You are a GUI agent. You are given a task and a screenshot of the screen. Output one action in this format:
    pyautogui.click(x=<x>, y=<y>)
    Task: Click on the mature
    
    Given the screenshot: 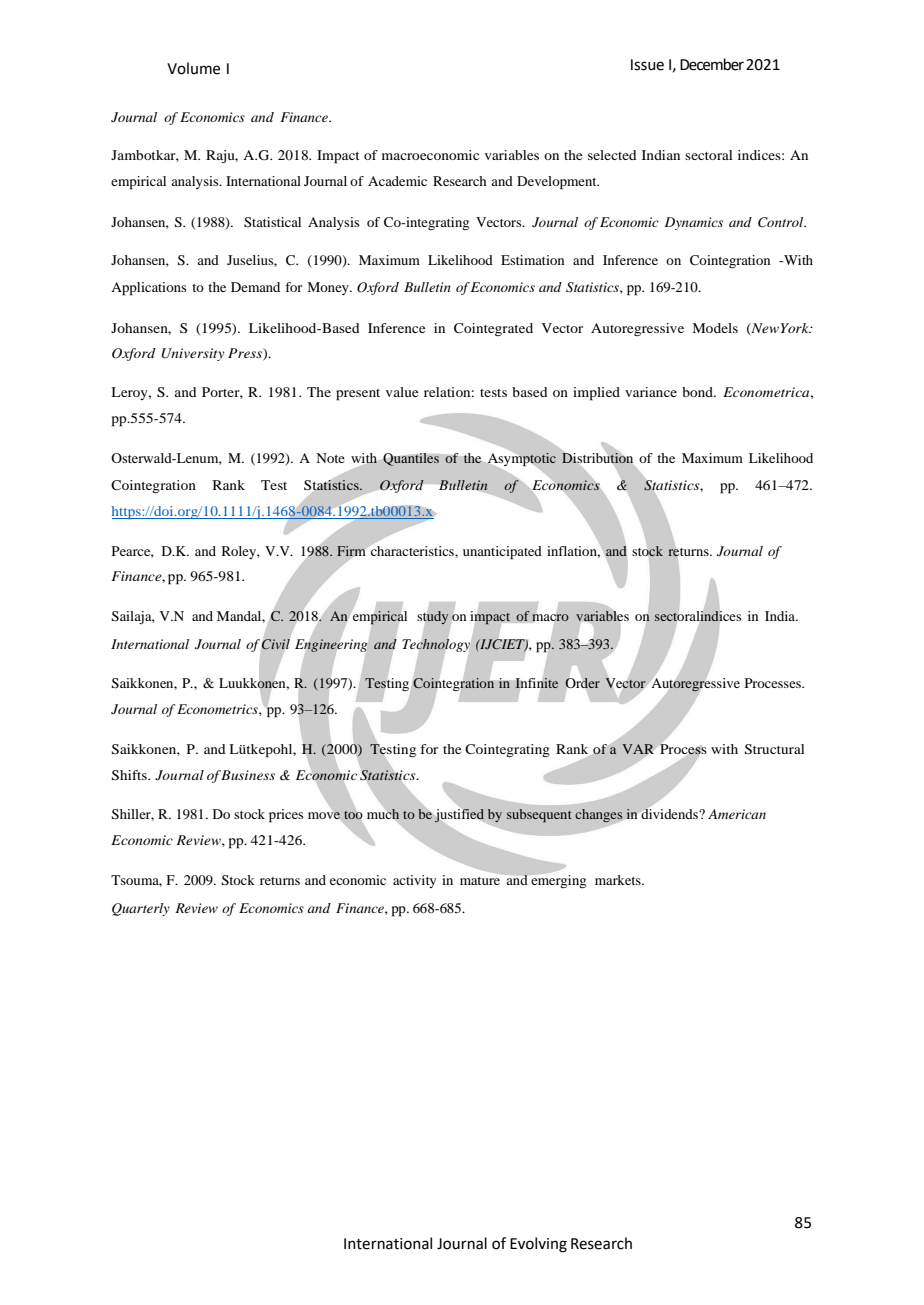 What is the action you would take?
    pyautogui.click(x=480, y=881)
